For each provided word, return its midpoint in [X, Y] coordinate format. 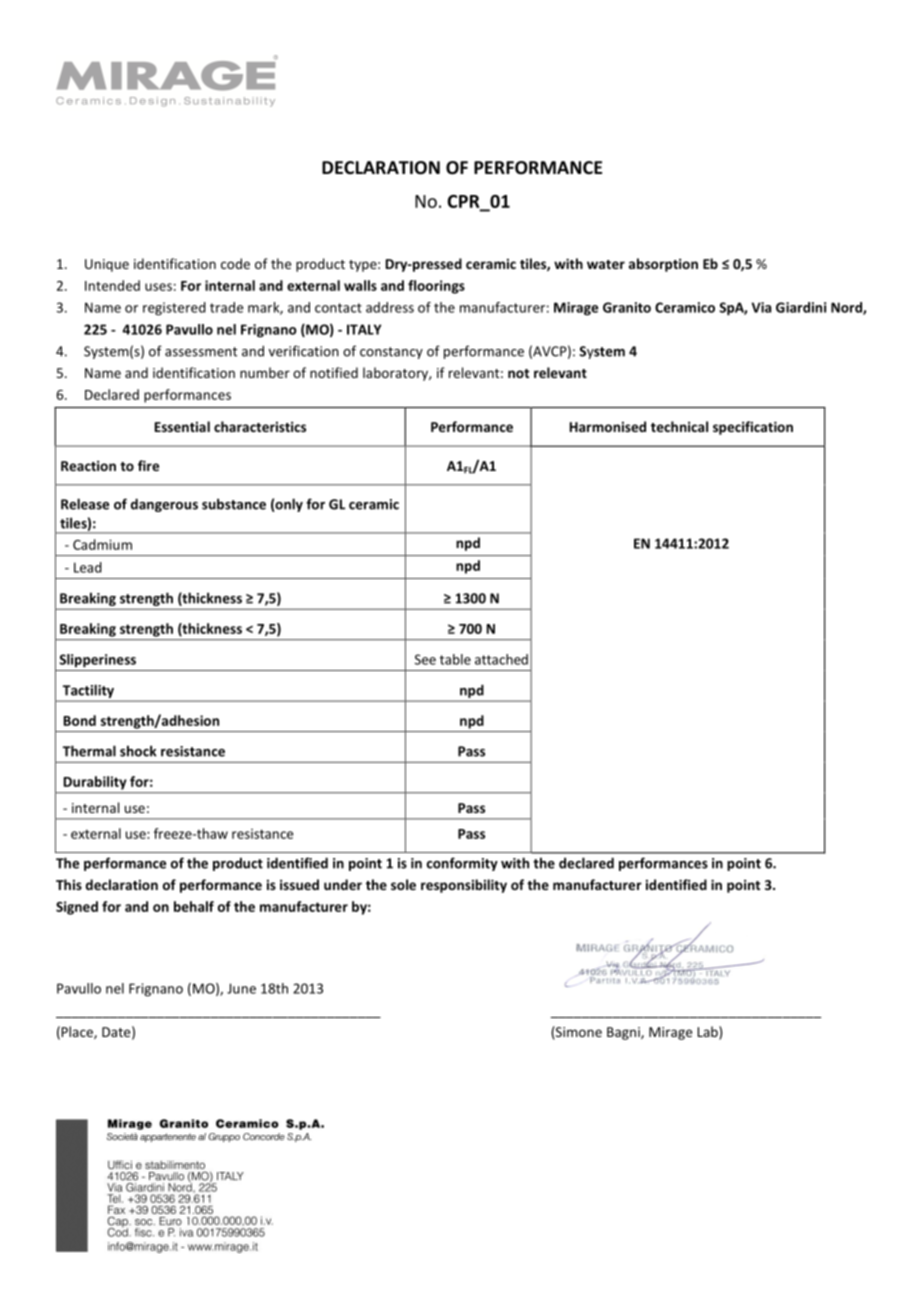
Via [761, 307]
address [390, 307]
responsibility [464, 886]
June [241, 988]
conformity [462, 864]
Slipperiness [97, 661]
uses [158, 287]
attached [501, 659]
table [455, 659]
